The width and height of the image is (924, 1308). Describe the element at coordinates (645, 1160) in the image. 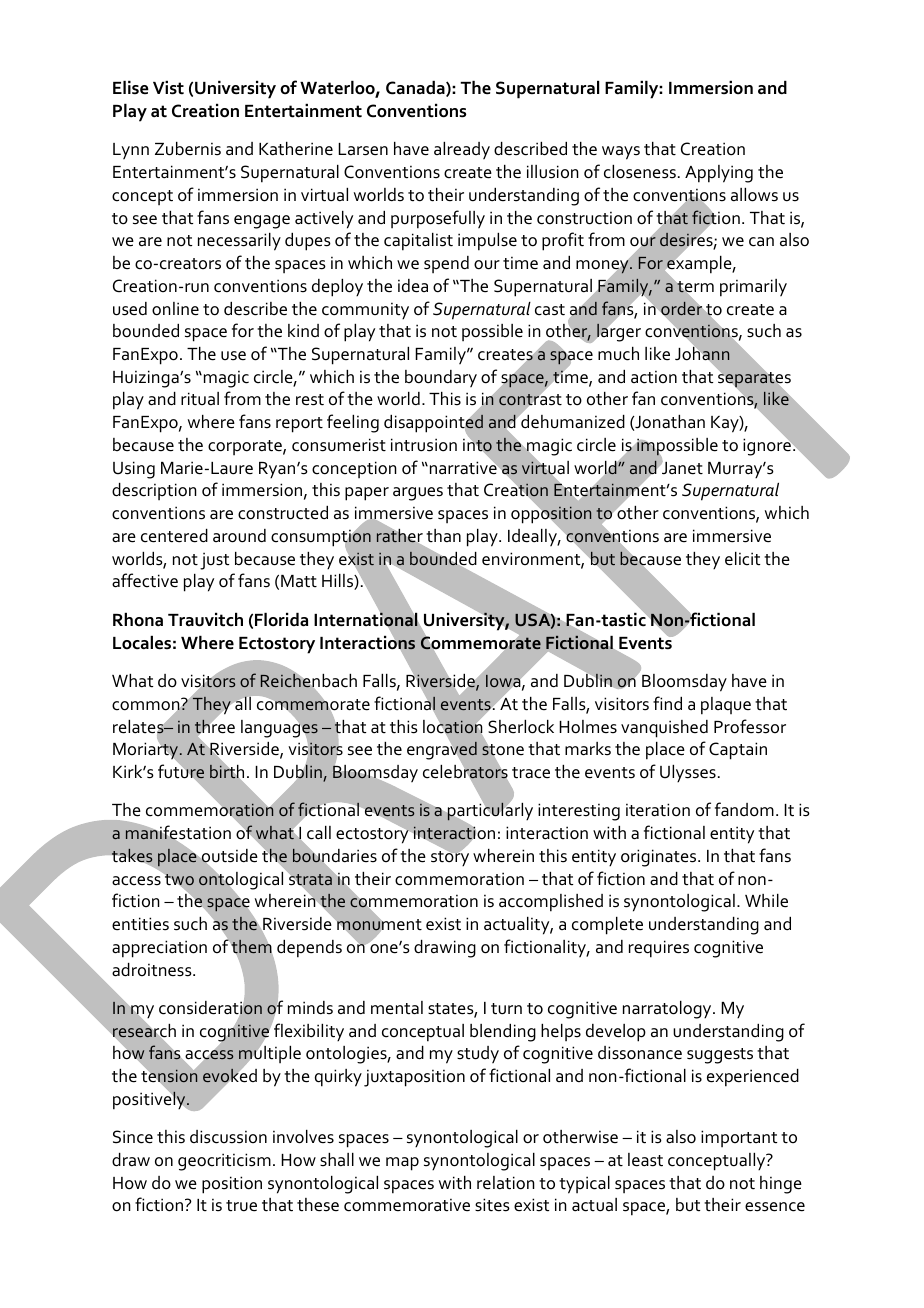

I see `least` at that location.
